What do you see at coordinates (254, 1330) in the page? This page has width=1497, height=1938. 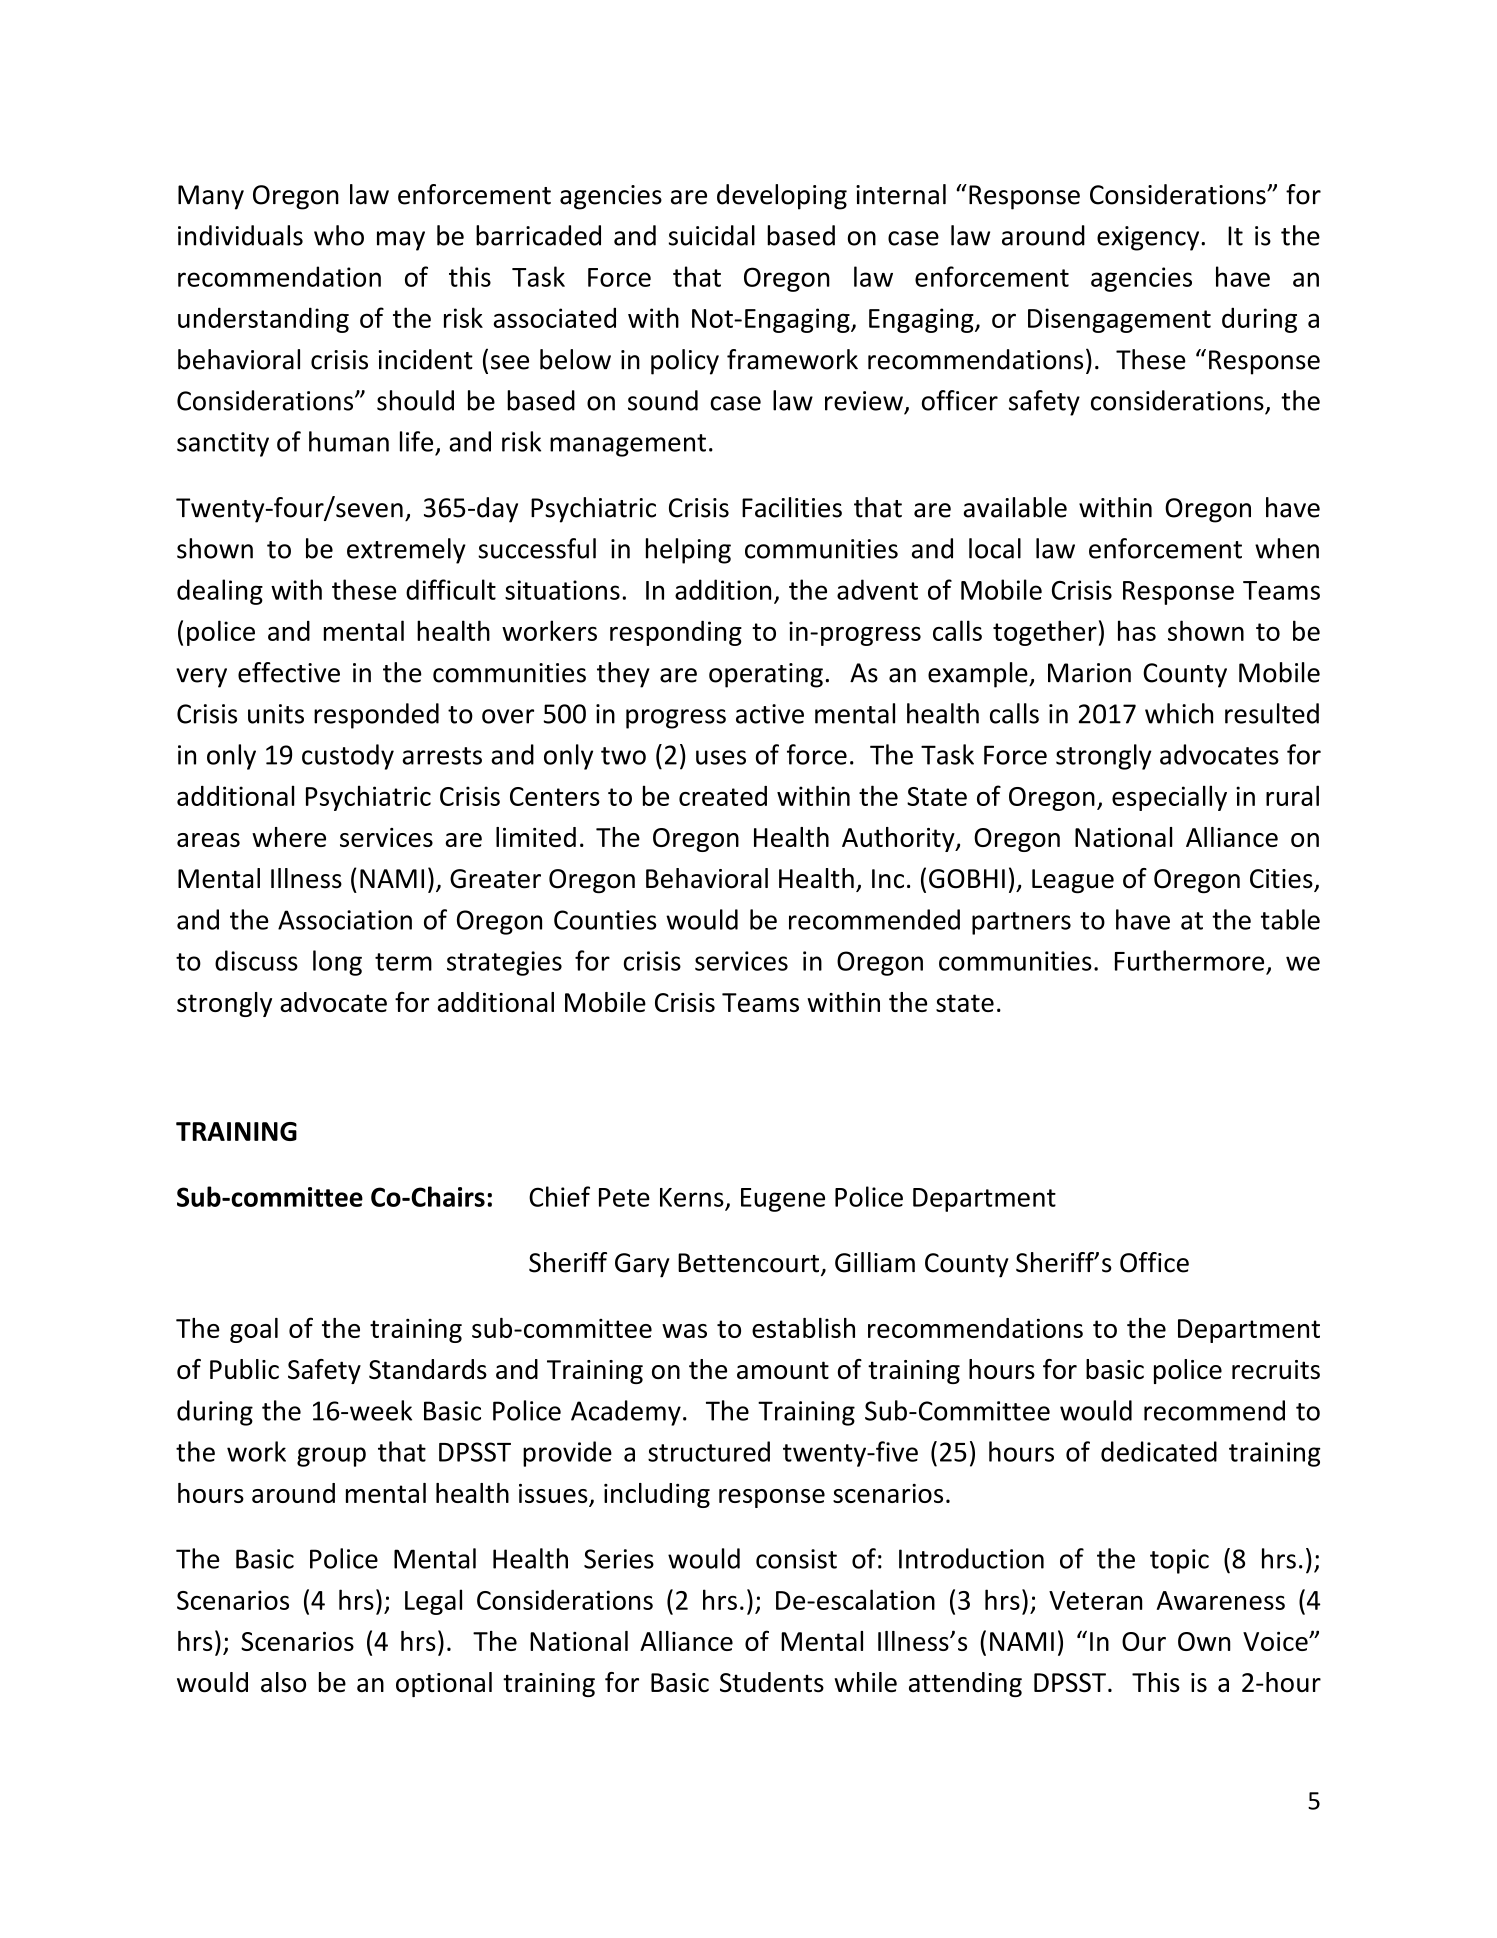 I see `goal` at bounding box center [254, 1330].
